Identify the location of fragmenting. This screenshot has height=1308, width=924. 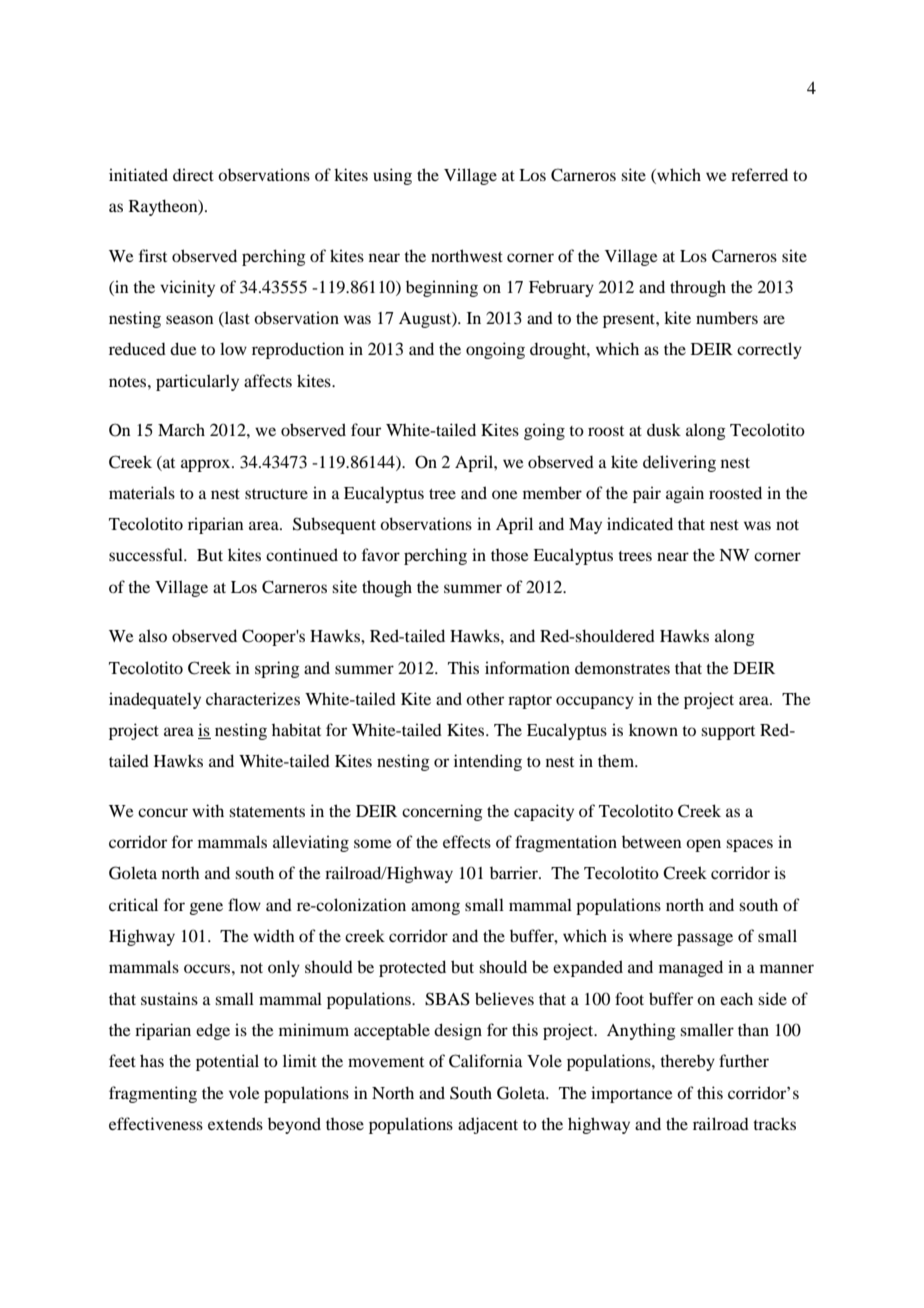
(153, 1094).
